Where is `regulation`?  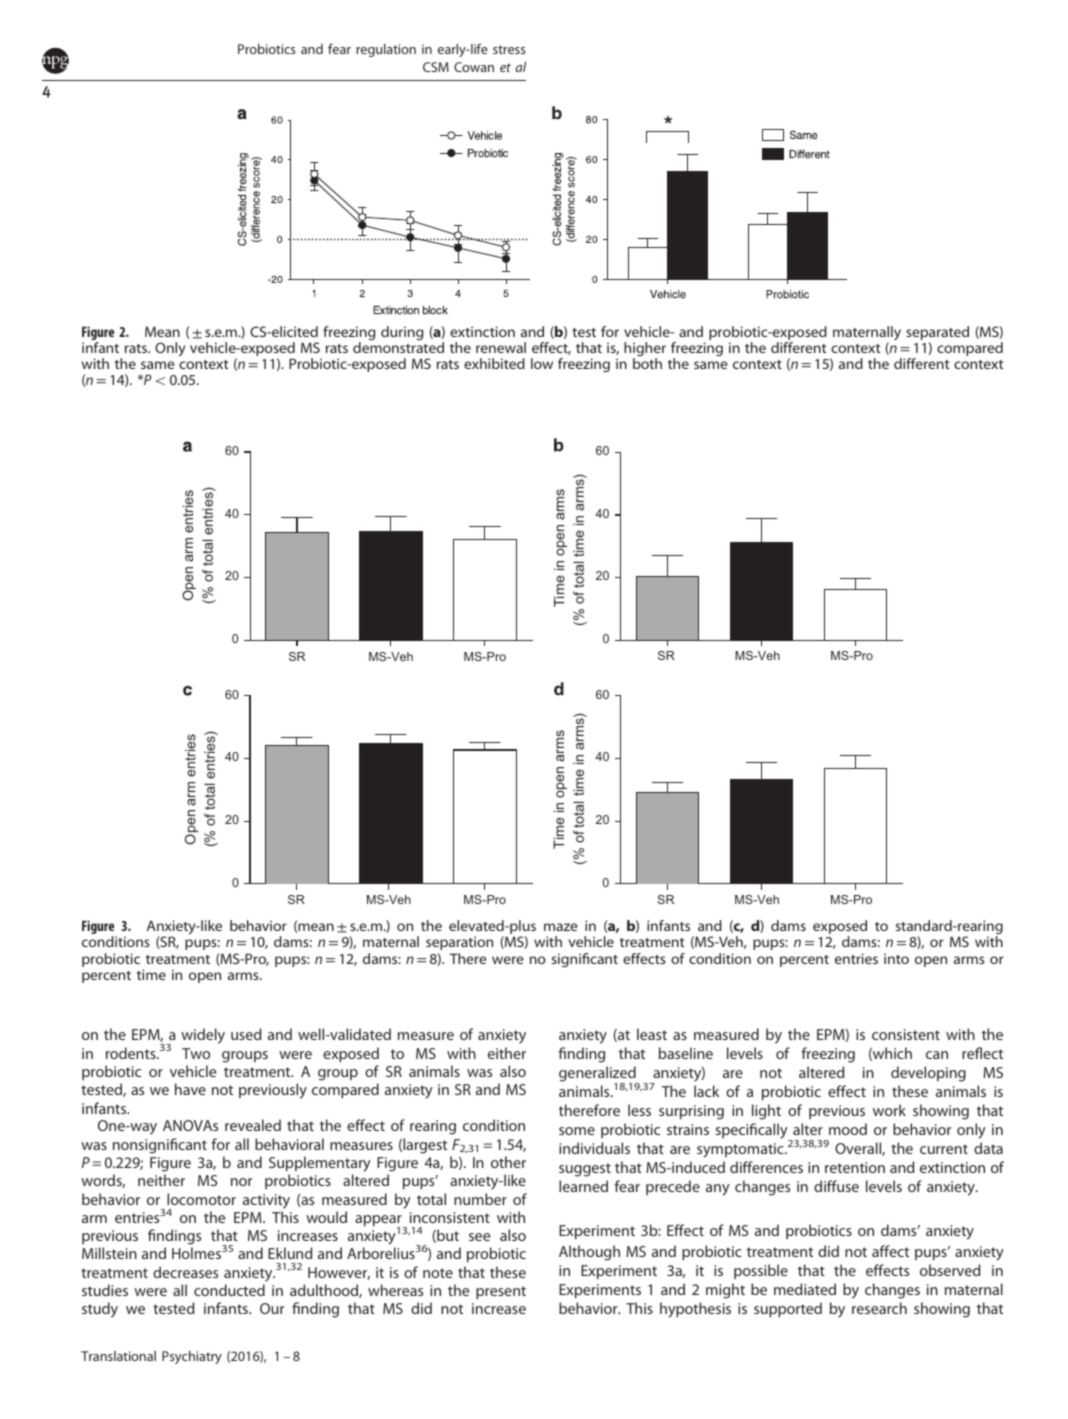
regulation is located at coordinates (386, 50).
